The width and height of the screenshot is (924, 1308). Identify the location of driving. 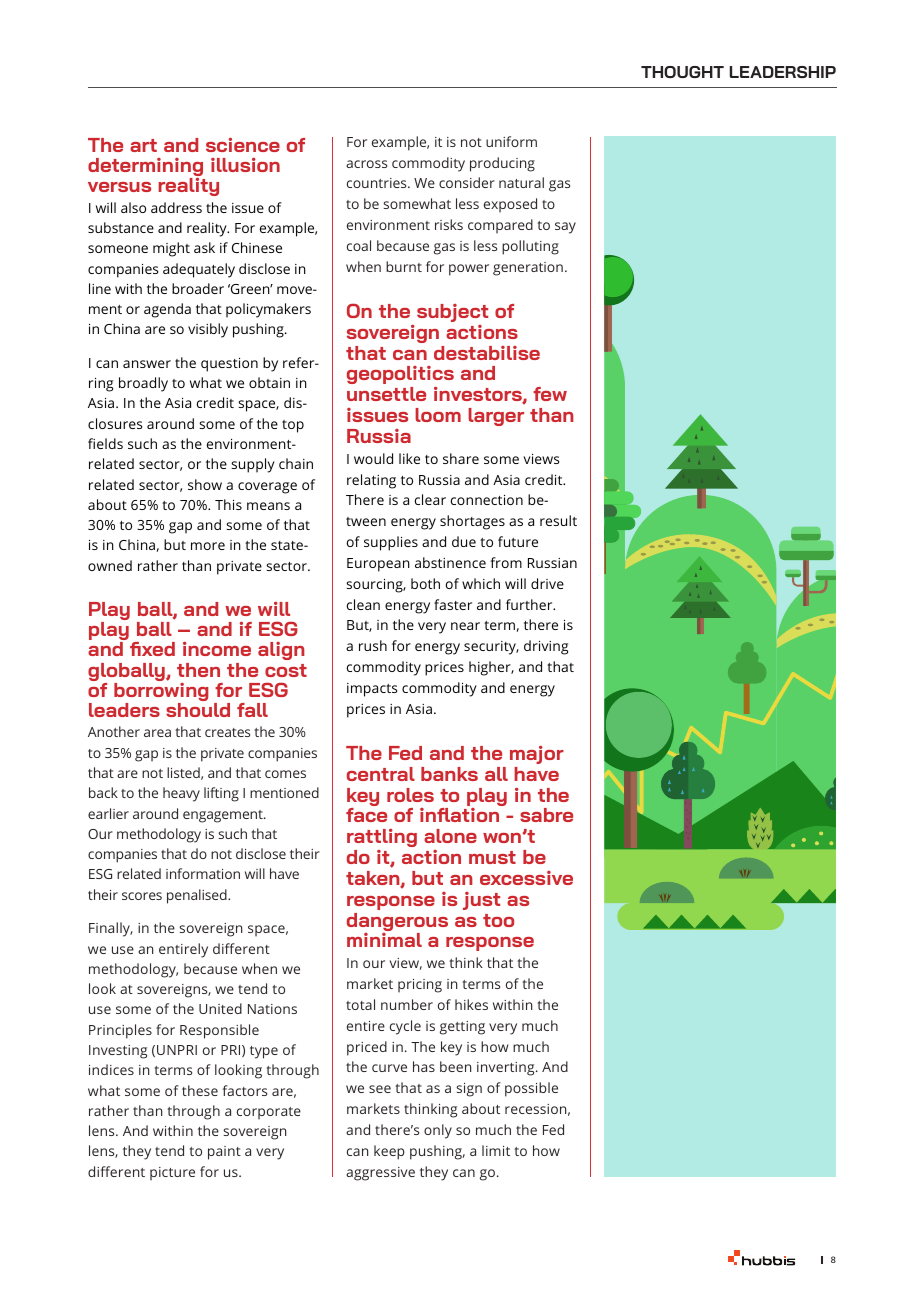
(546, 647).
